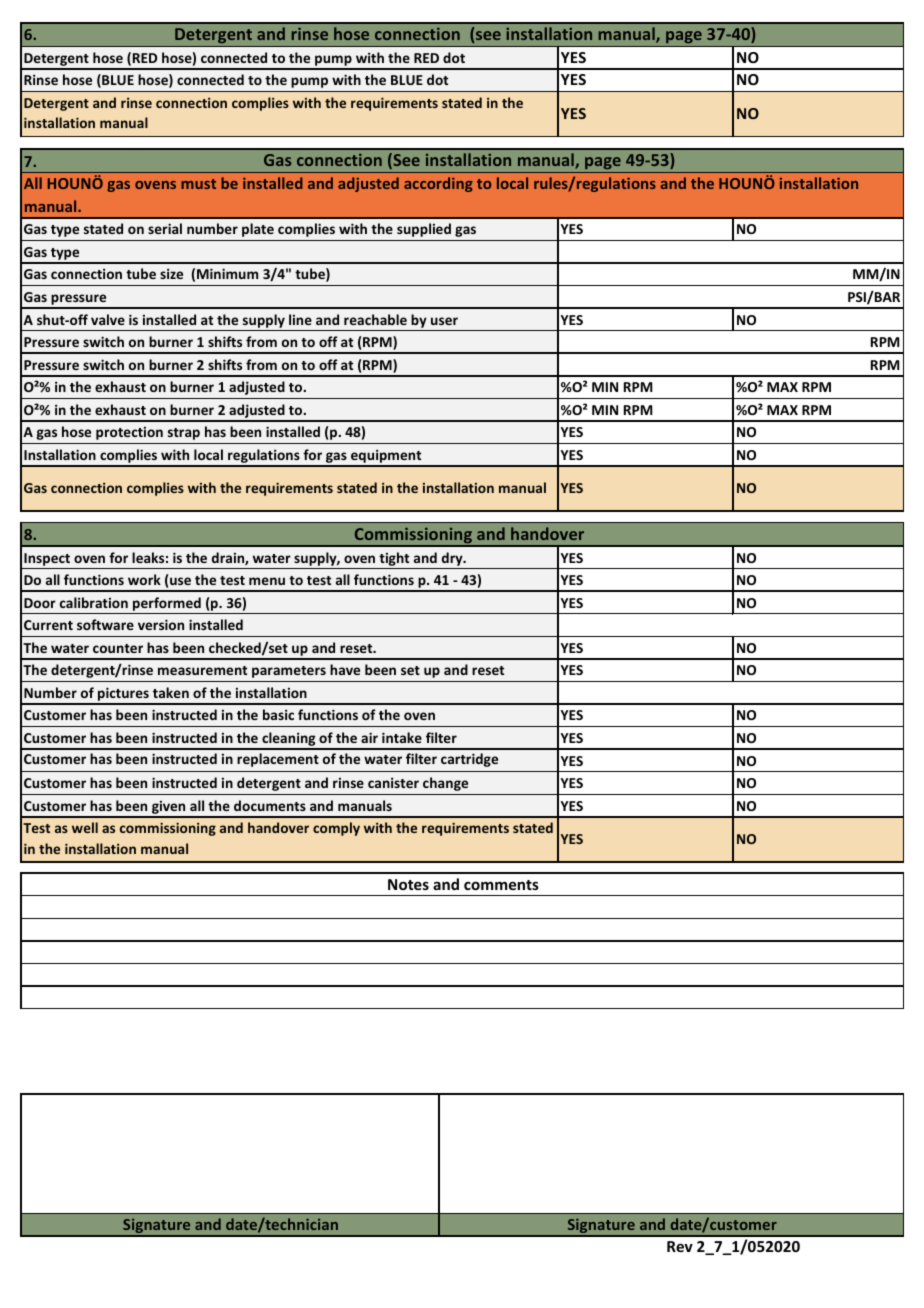  I want to click on supplied, so click(424, 230).
